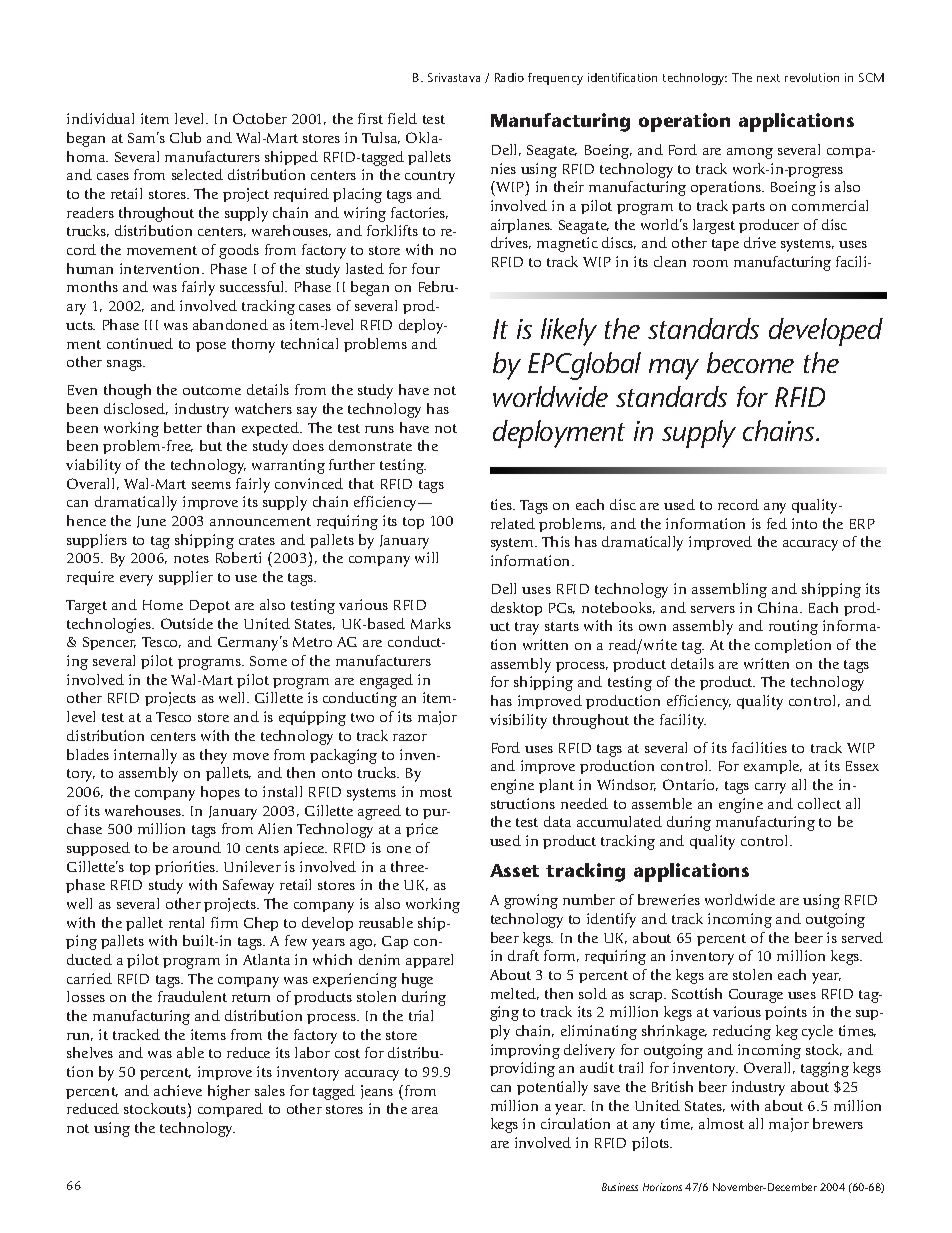 This screenshot has height=1233, width=952. Describe the element at coordinates (422, 830) in the screenshot. I see `price` at that location.
